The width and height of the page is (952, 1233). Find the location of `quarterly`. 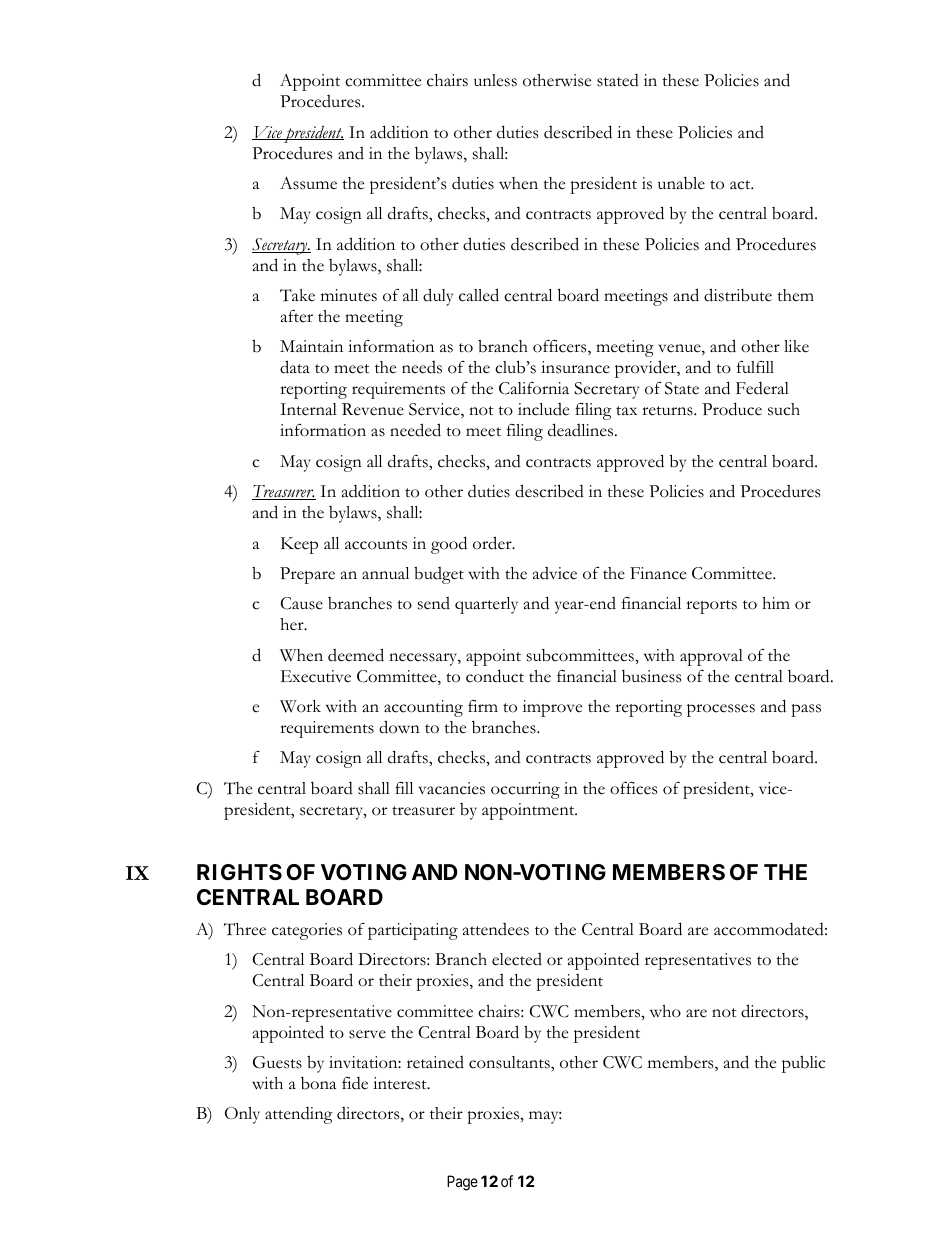

quarterly is located at coordinates (486, 605).
